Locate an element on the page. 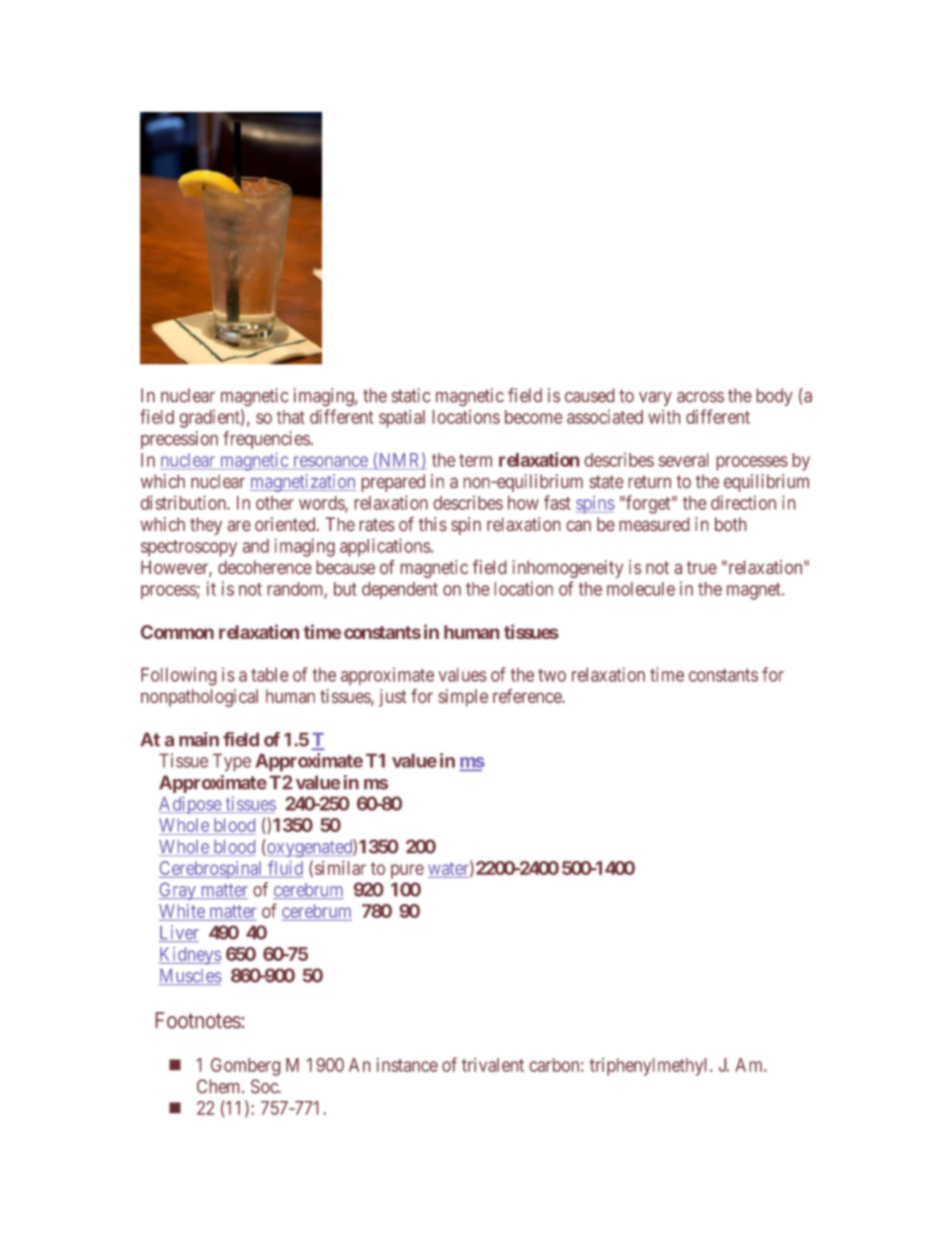  become is located at coordinates (533, 417).
